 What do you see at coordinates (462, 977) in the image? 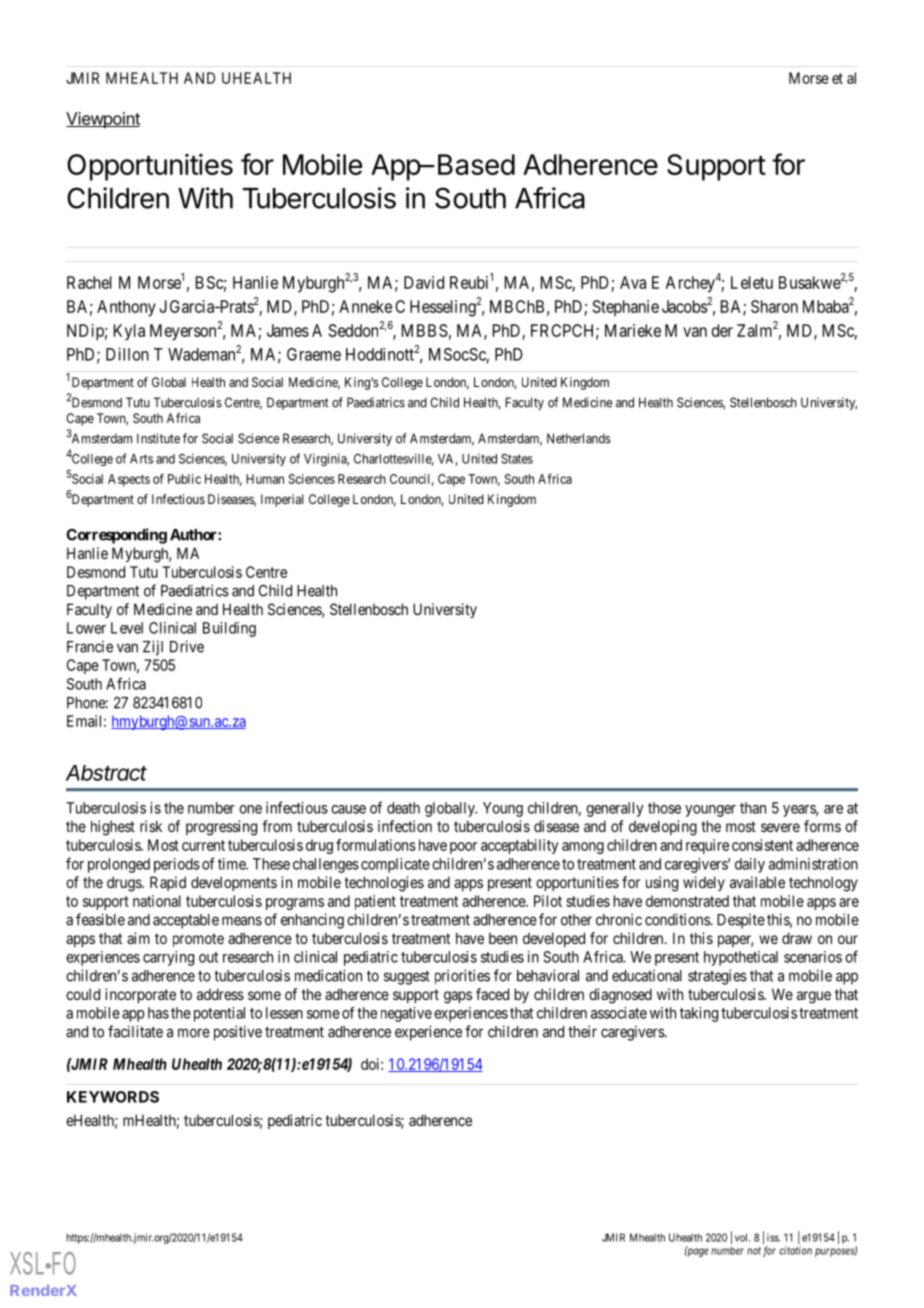
I see `priorities` at bounding box center [462, 977].
